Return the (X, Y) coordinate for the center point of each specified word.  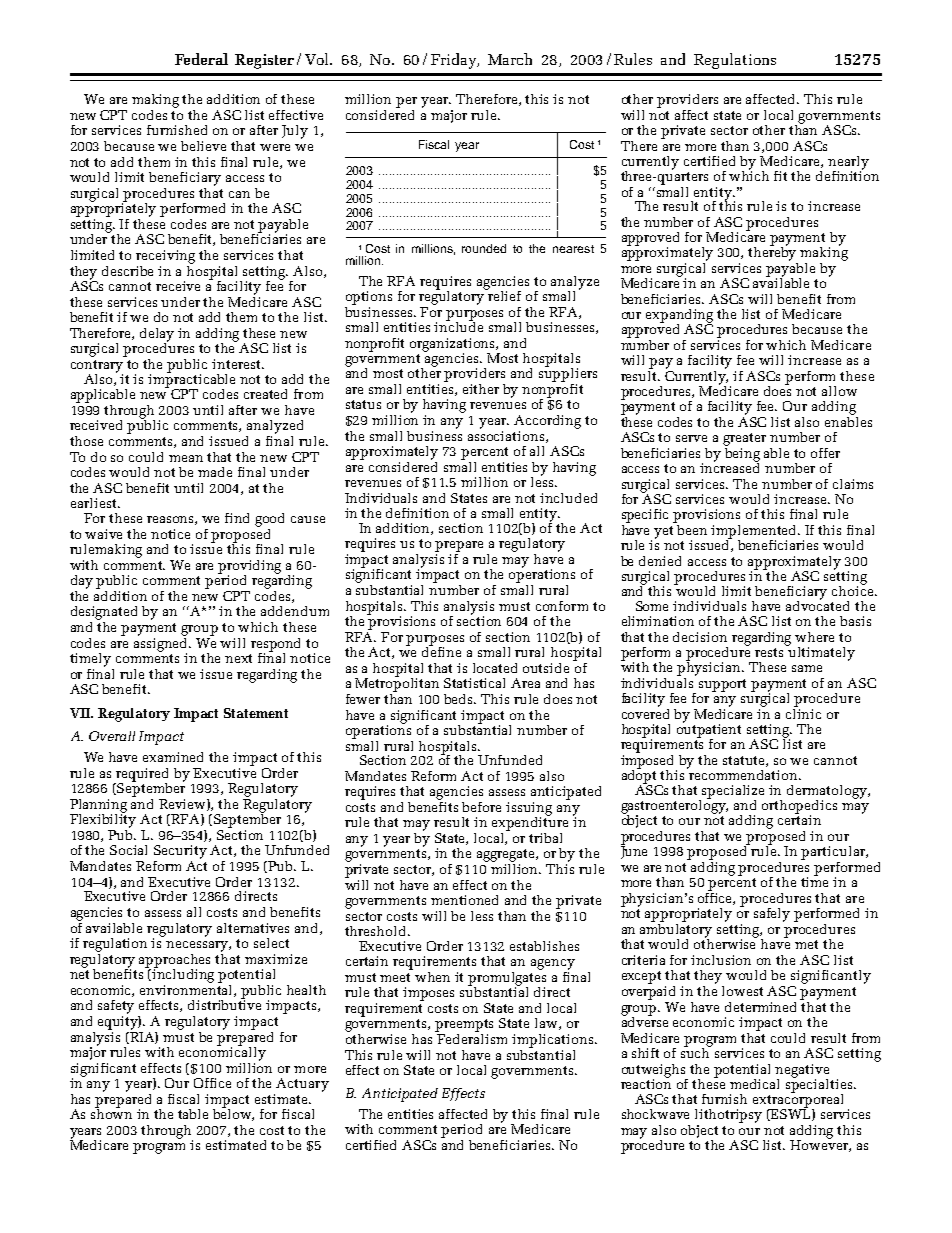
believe (203, 146)
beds (460, 699)
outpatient (709, 731)
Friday (454, 61)
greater (744, 439)
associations (507, 435)
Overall (112, 736)
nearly (848, 164)
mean (186, 458)
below (233, 1113)
